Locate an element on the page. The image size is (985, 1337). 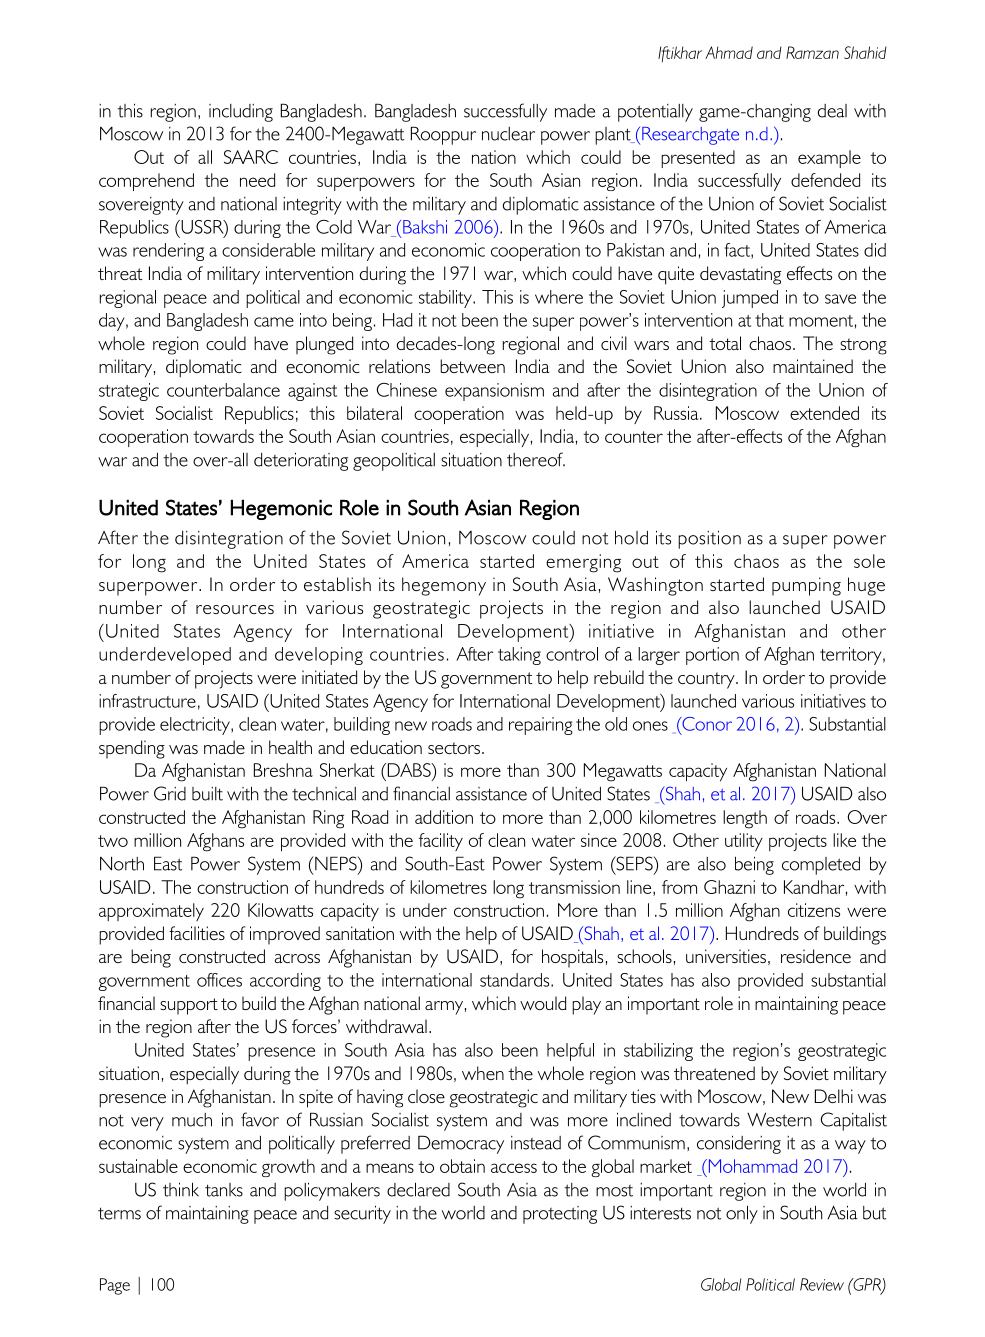
facility is located at coordinates (441, 842).
